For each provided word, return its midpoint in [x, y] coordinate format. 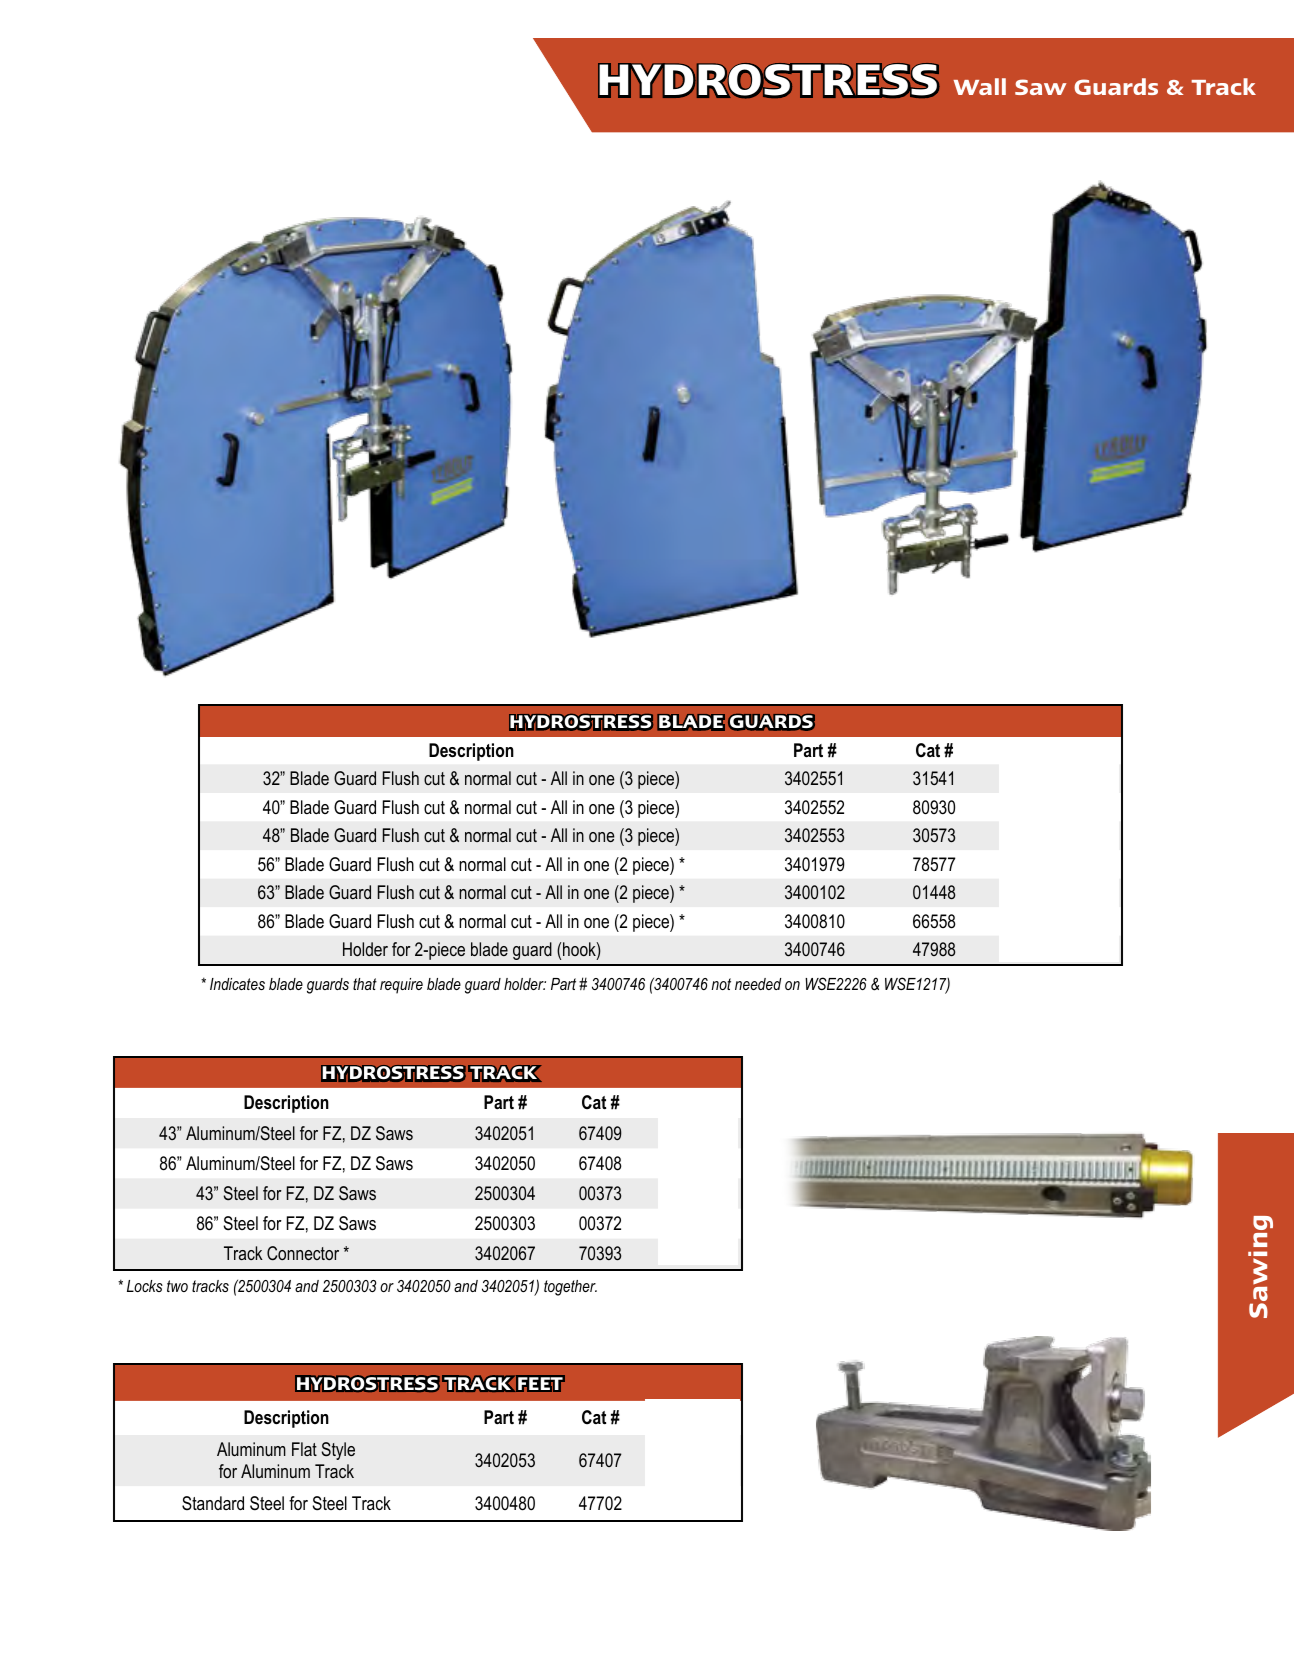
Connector [303, 1253]
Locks [145, 1286]
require [401, 986]
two [177, 1286]
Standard [213, 1503]
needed [758, 984]
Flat [304, 1449]
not [721, 984]
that [365, 984]
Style [338, 1451]
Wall [979, 86]
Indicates [237, 984]
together [570, 1288]
